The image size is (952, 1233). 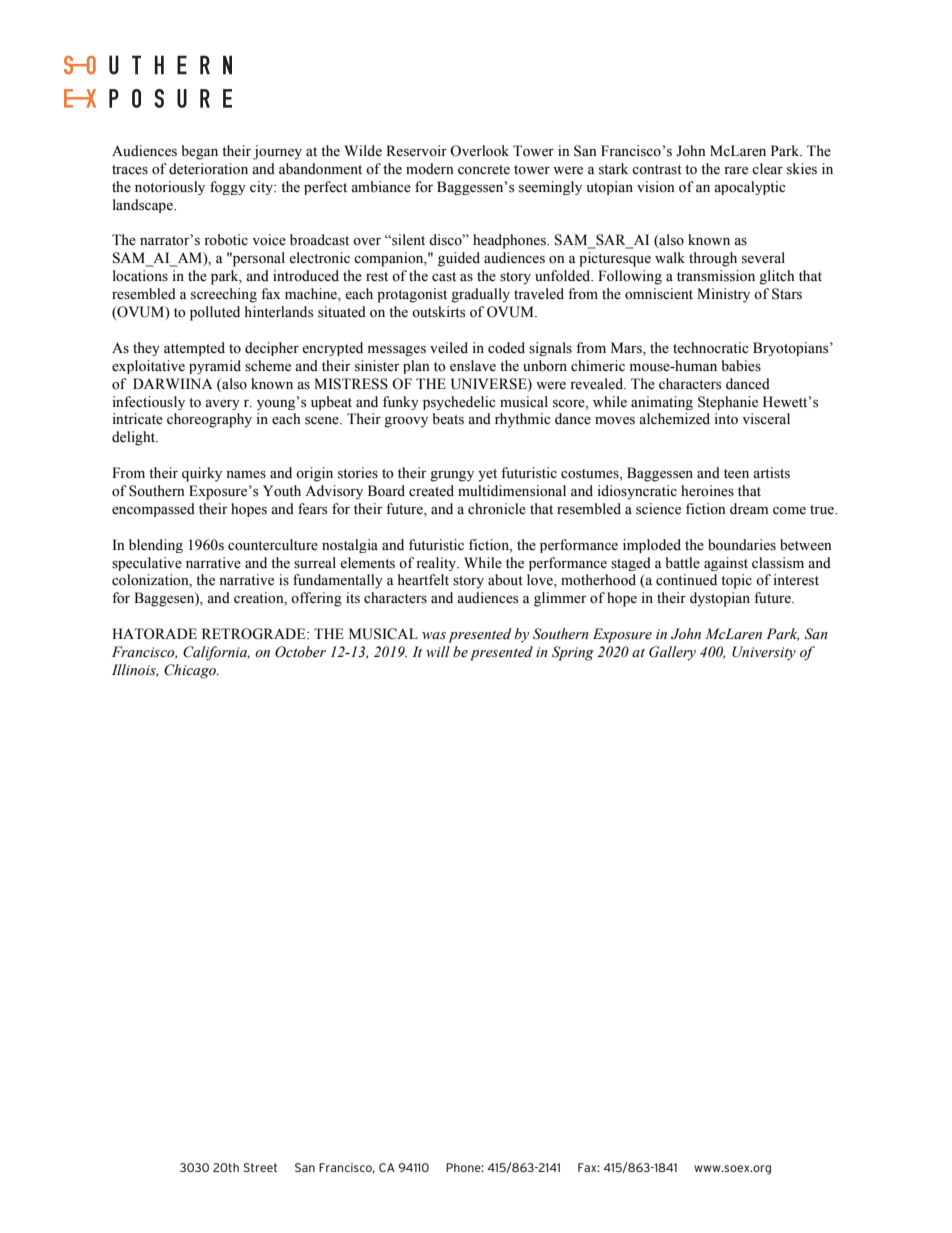 I want to click on University, so click(x=764, y=653).
